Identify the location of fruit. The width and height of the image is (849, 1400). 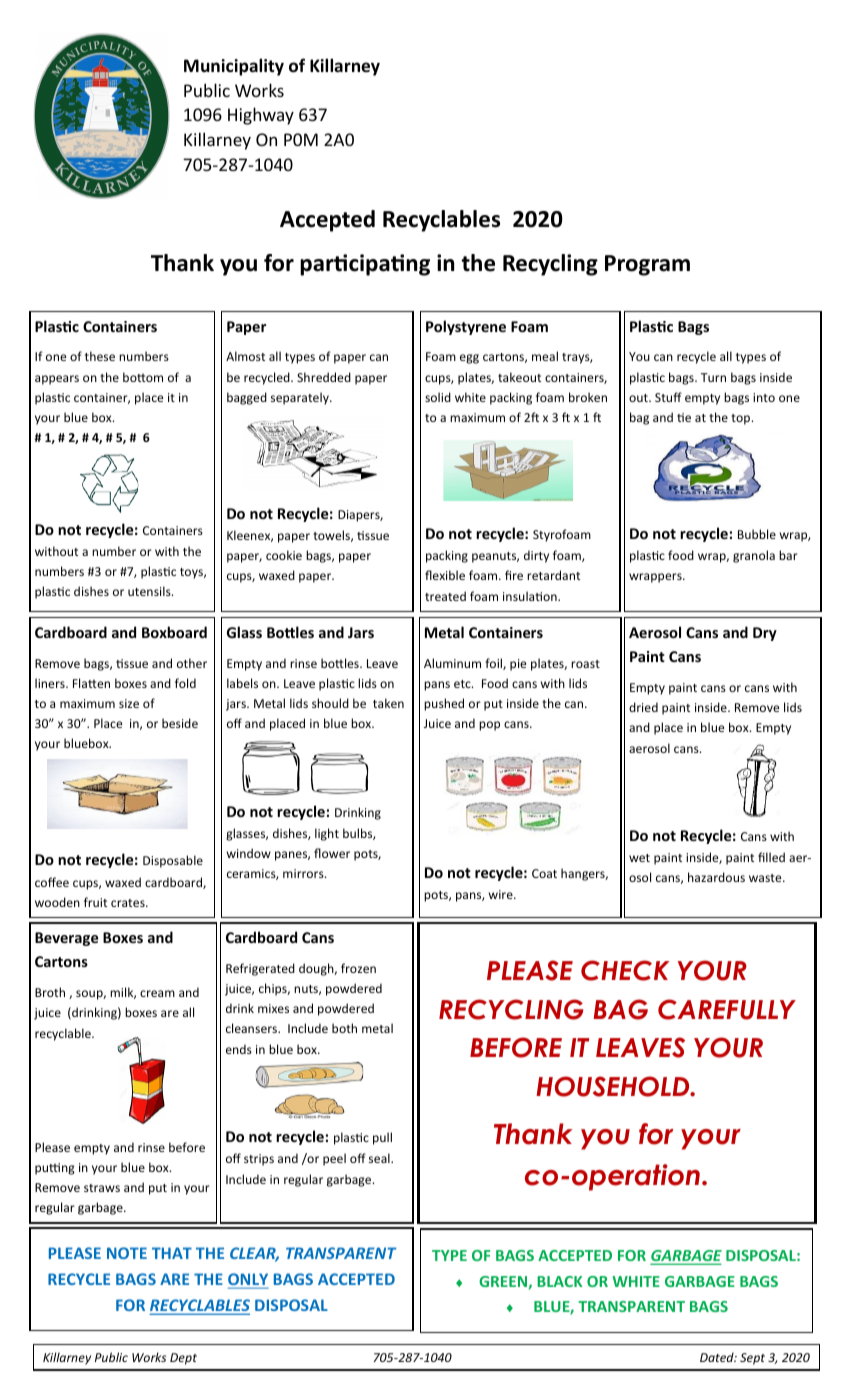
(95, 902).
